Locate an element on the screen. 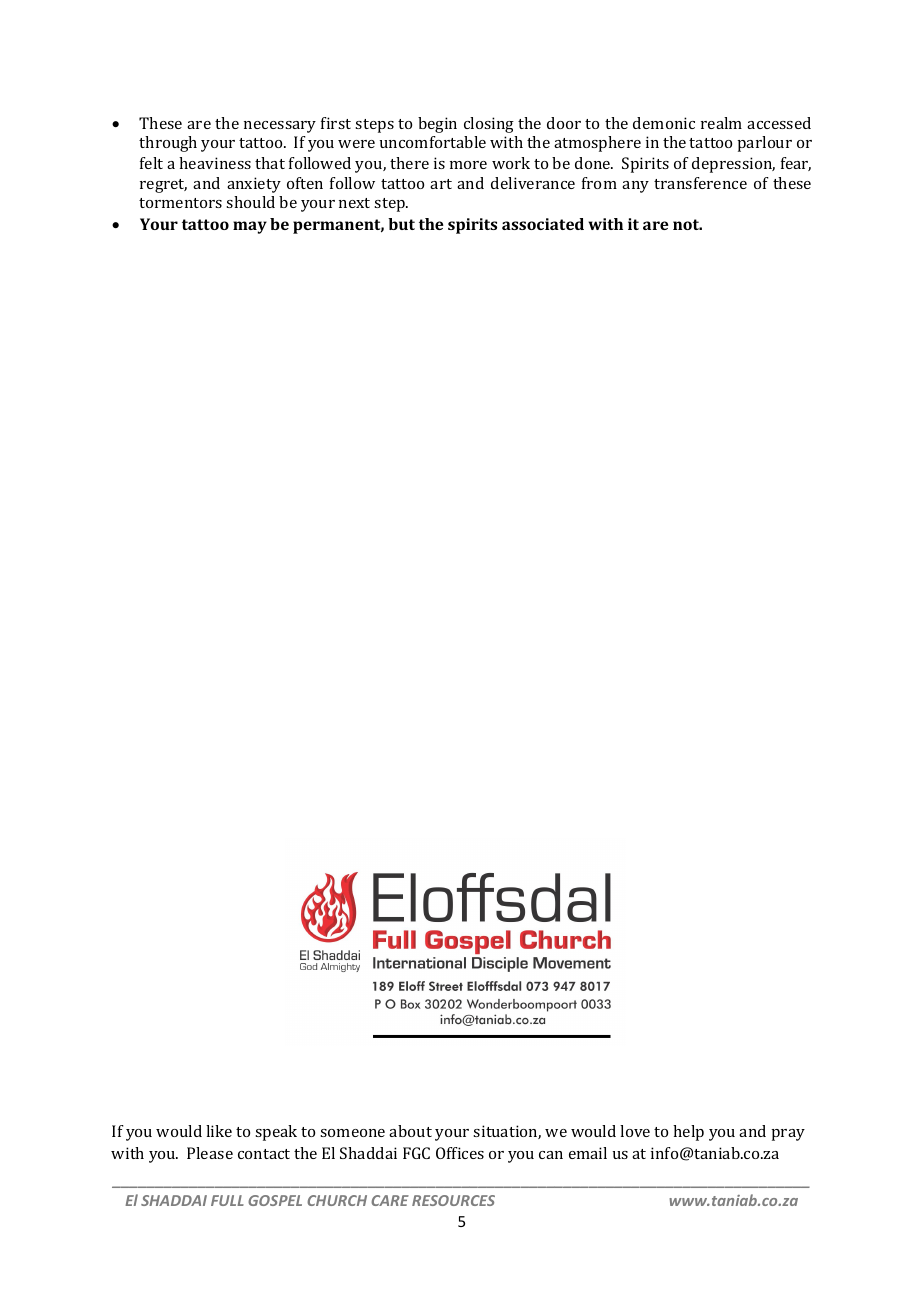 The image size is (924, 1308). depression is located at coordinates (733, 165).
